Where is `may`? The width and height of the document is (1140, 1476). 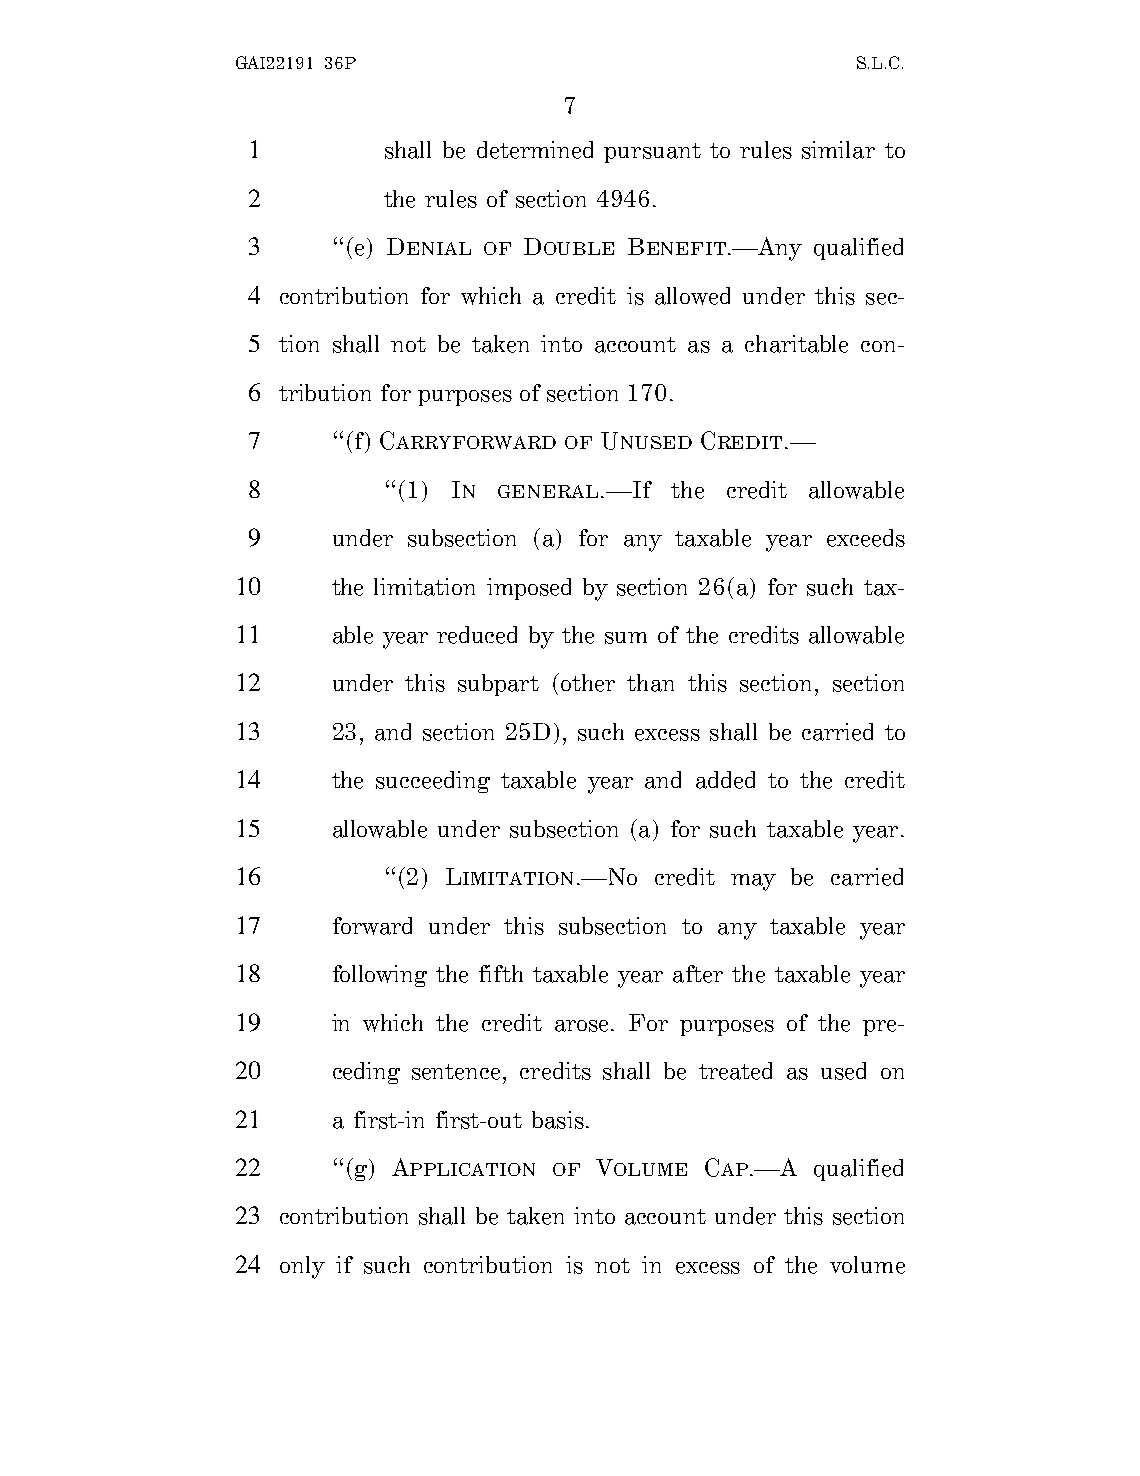 may is located at coordinates (753, 882).
